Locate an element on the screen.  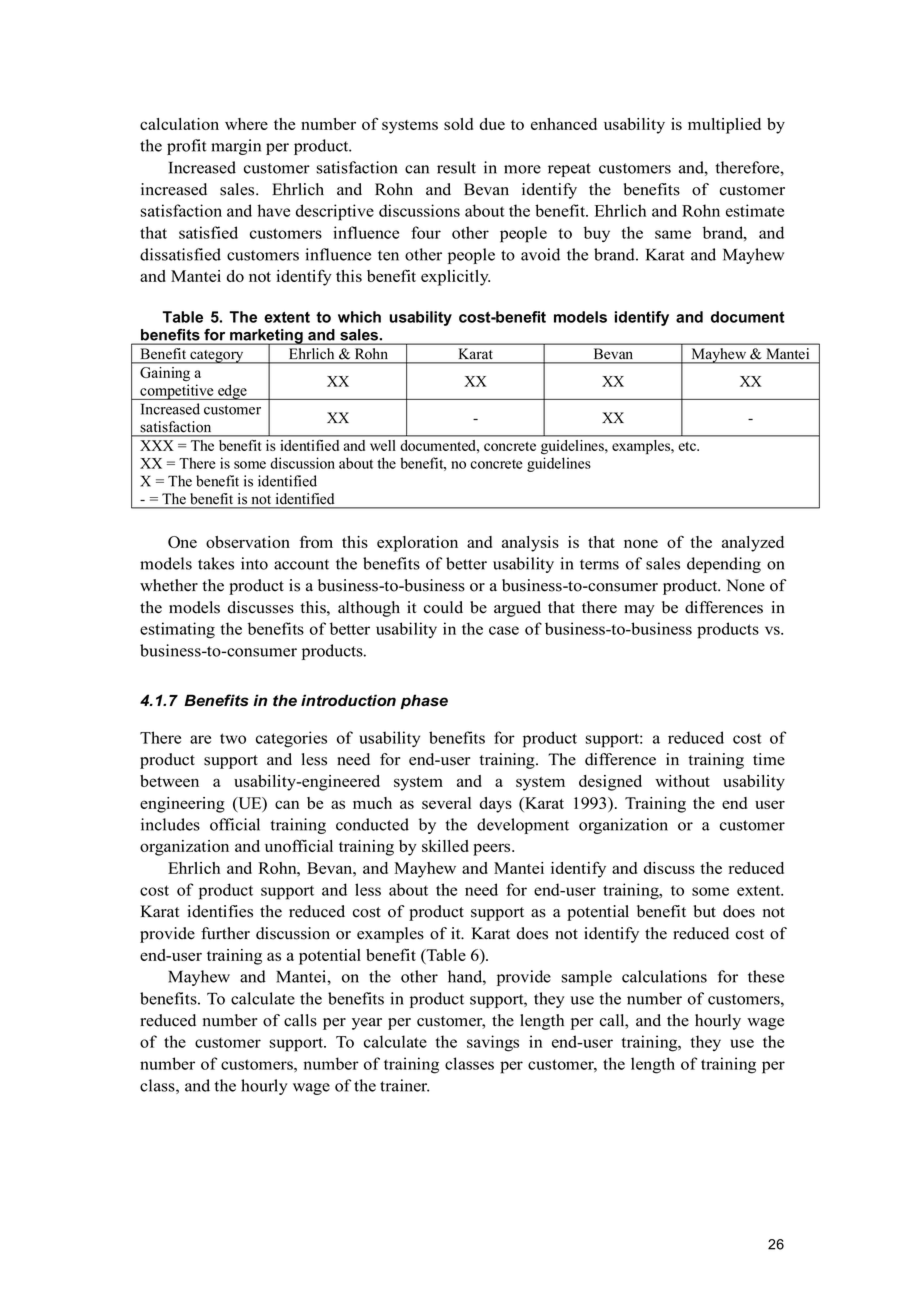
depending is located at coordinates (724, 565).
